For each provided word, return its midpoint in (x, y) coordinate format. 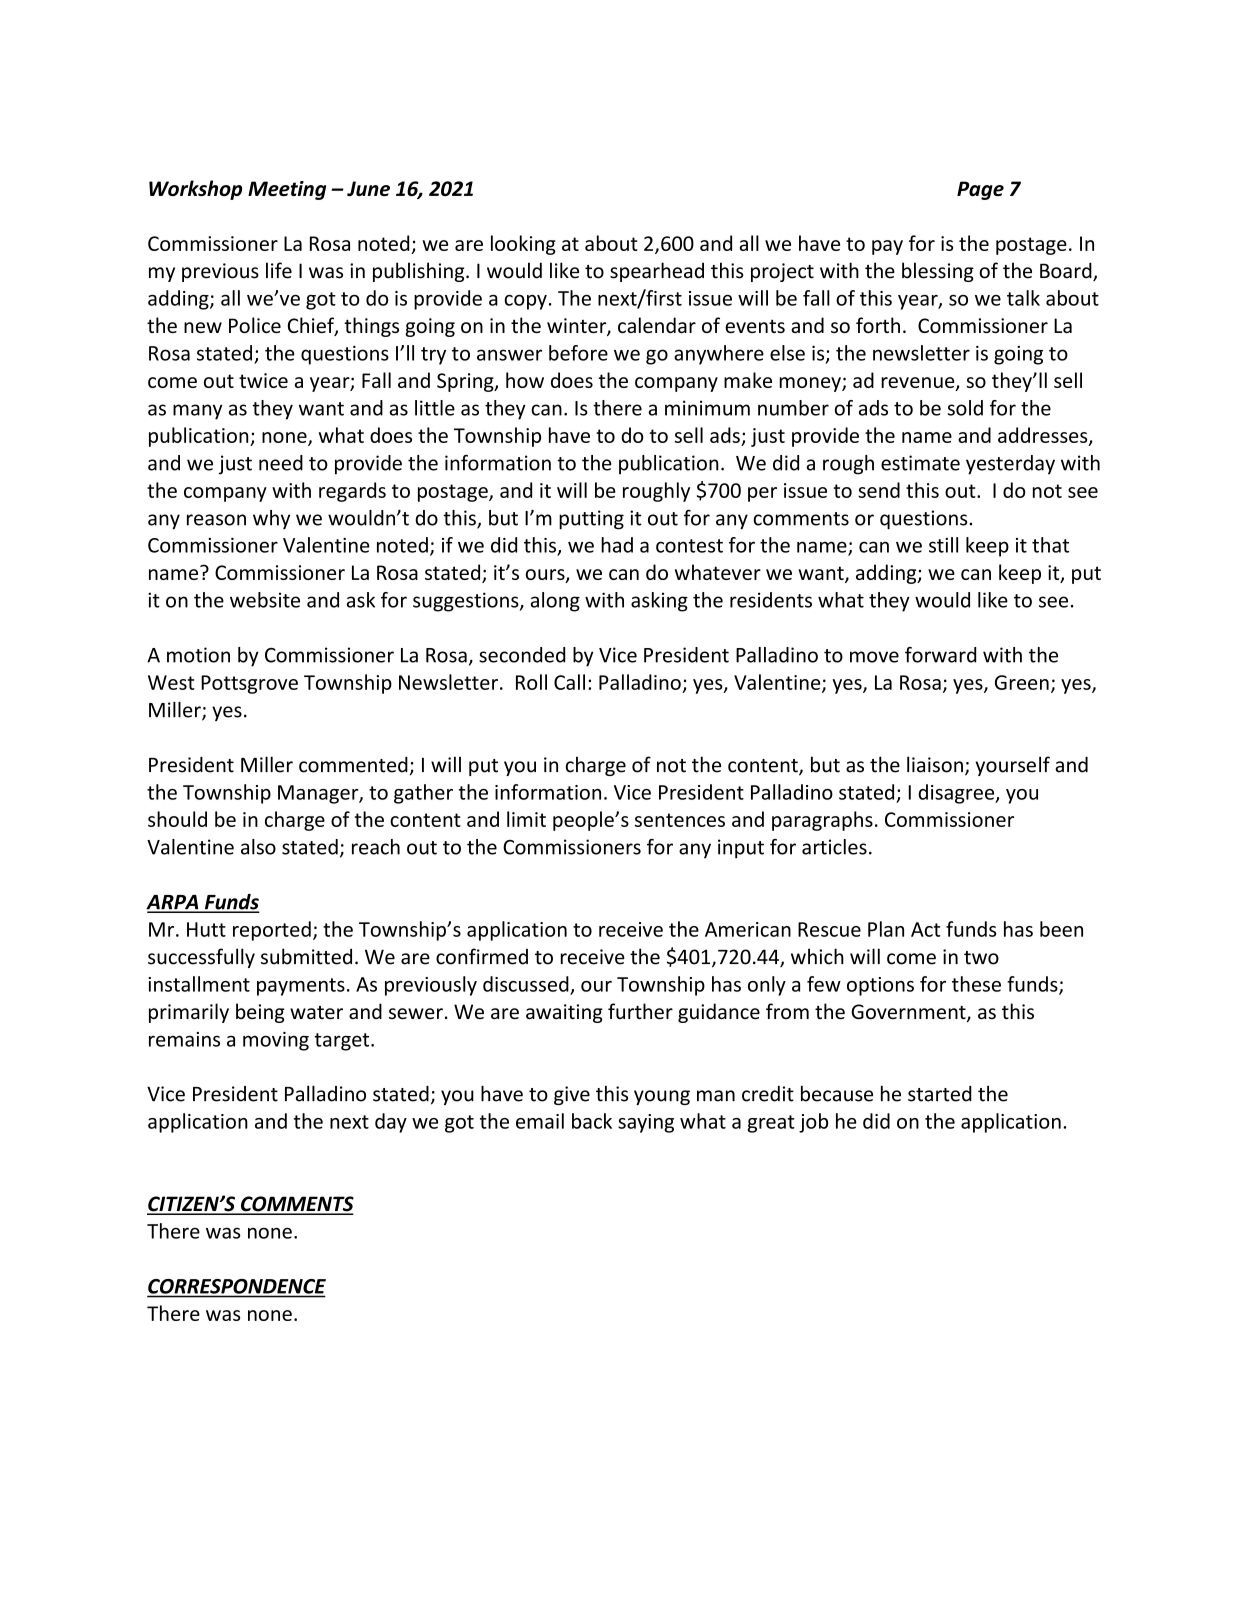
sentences (680, 820)
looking (523, 245)
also (258, 847)
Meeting (287, 190)
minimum (707, 408)
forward (940, 655)
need (281, 463)
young (662, 1097)
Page (980, 190)
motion (198, 655)
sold (965, 408)
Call (569, 682)
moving (276, 1041)
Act (926, 929)
